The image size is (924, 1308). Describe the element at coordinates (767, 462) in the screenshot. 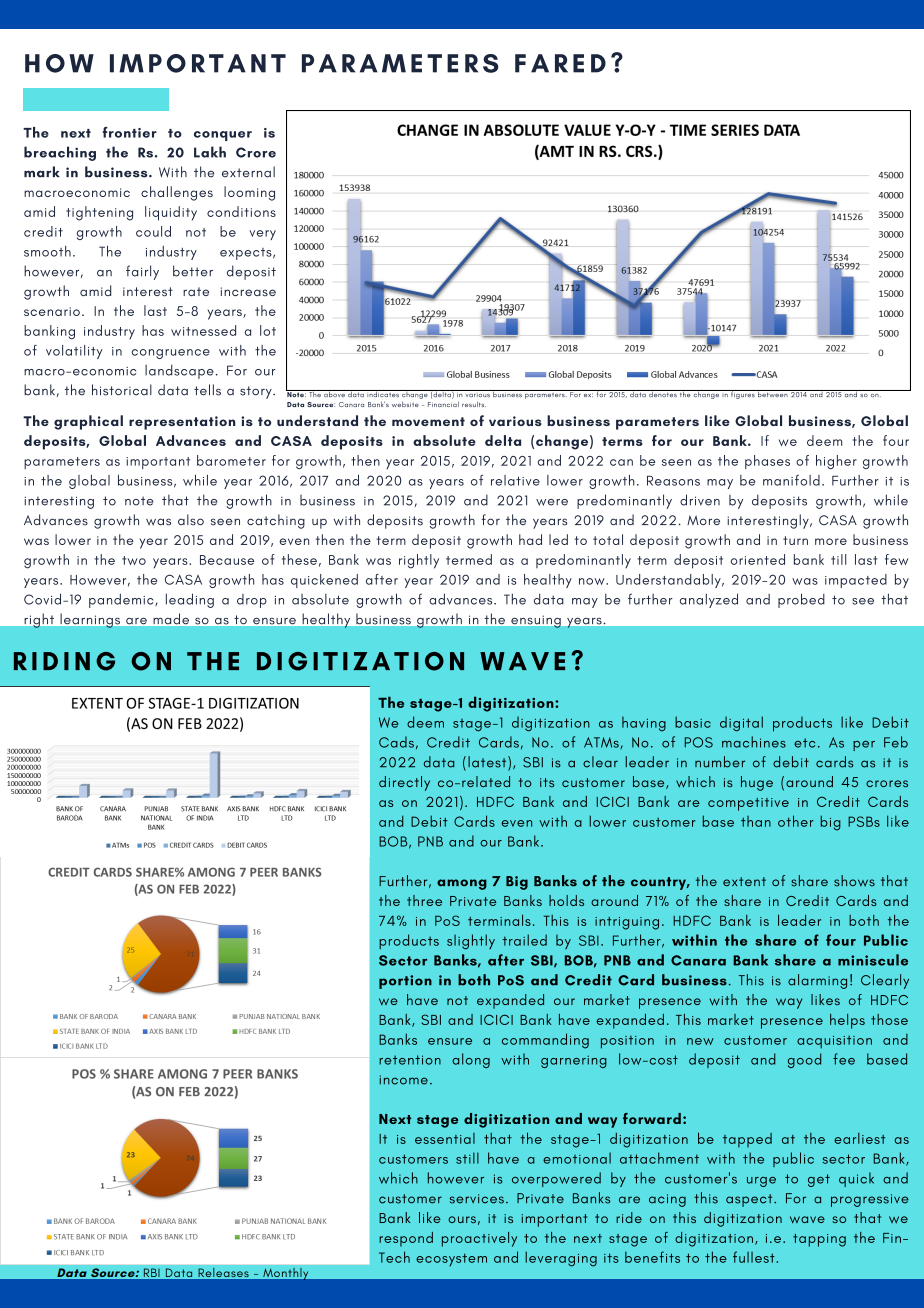

I see `phases` at that location.
